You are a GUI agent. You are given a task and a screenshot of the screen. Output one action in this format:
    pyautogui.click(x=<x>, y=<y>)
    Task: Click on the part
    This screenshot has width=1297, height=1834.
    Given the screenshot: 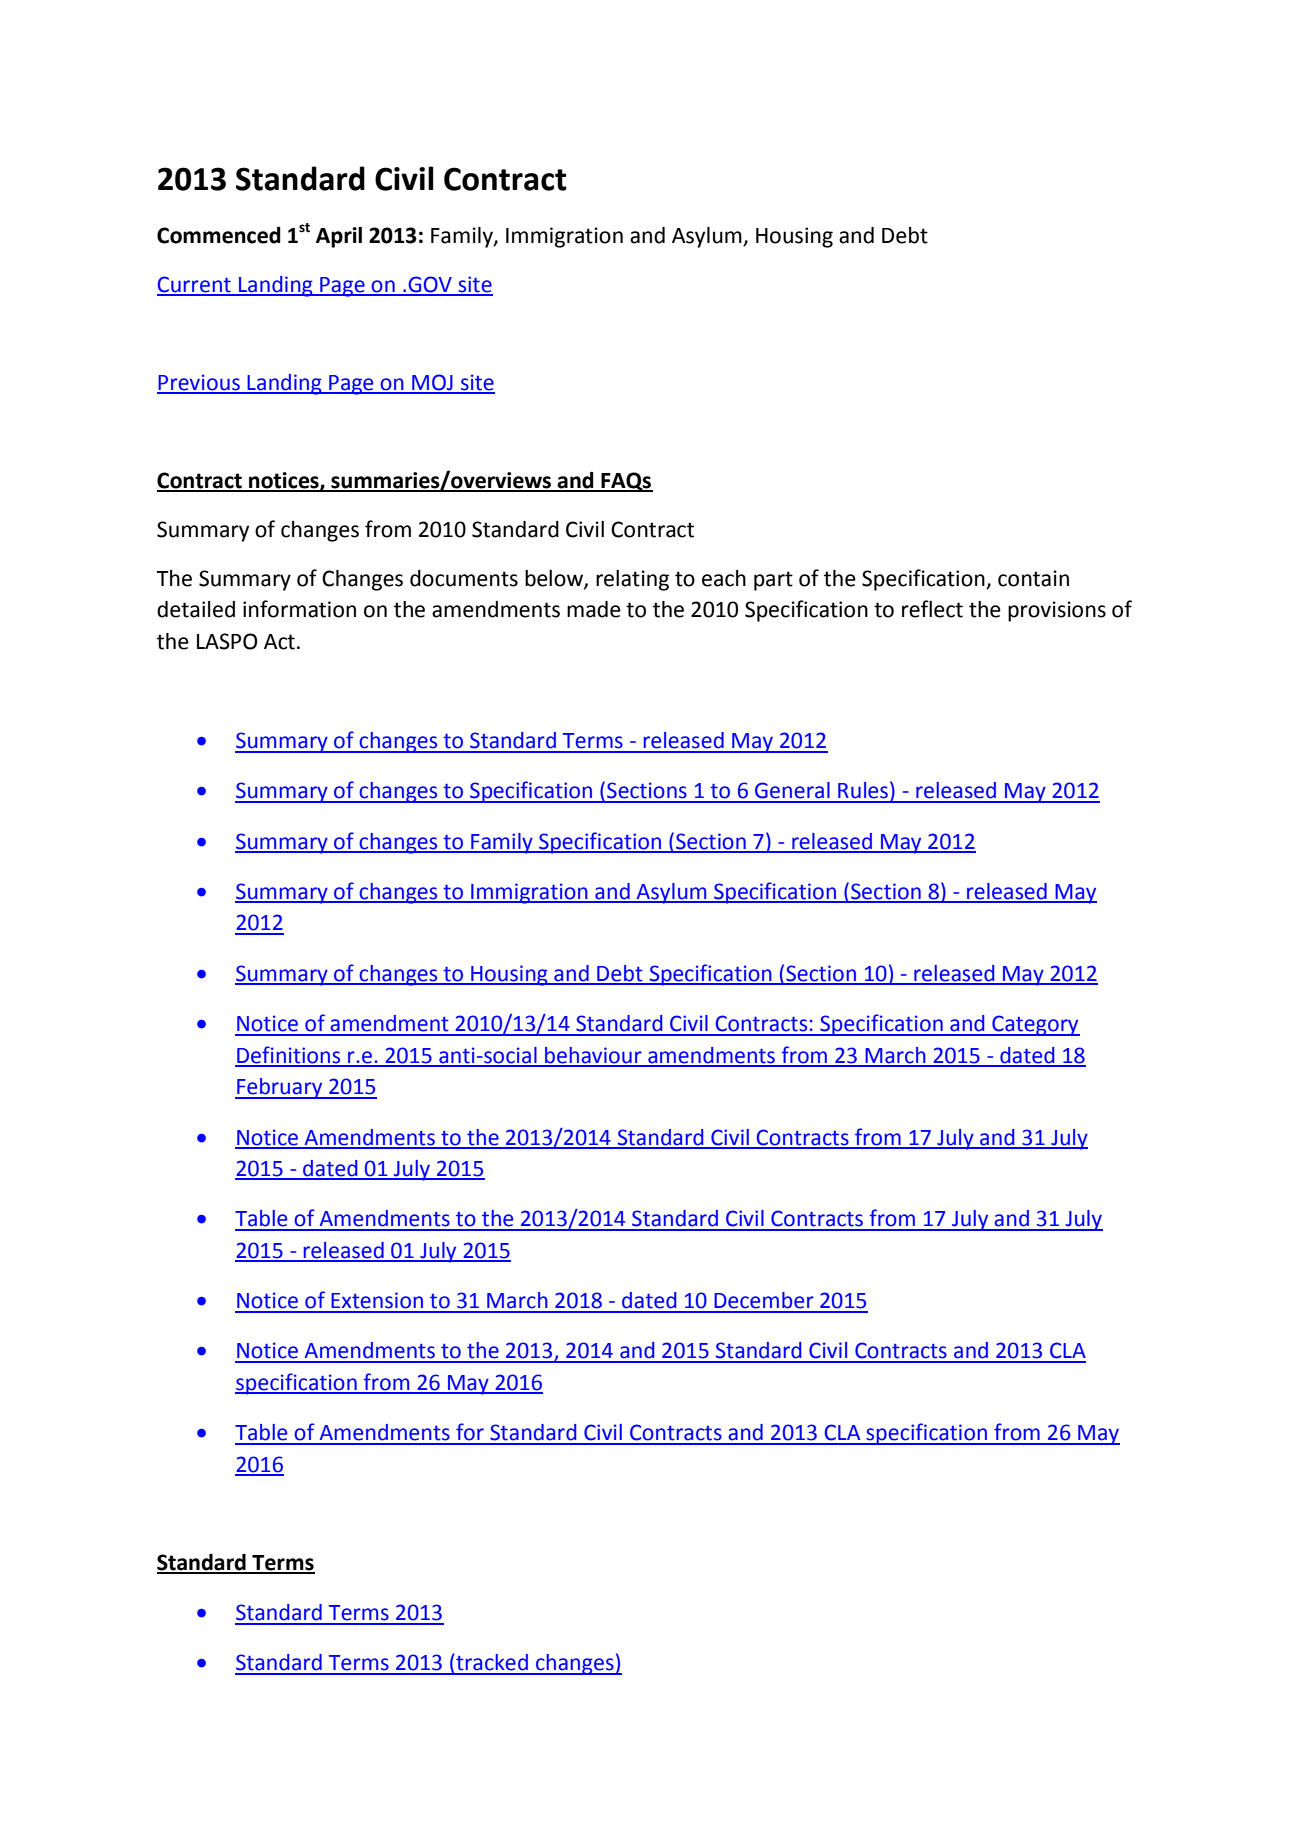 What is the action you would take?
    pyautogui.click(x=773, y=581)
